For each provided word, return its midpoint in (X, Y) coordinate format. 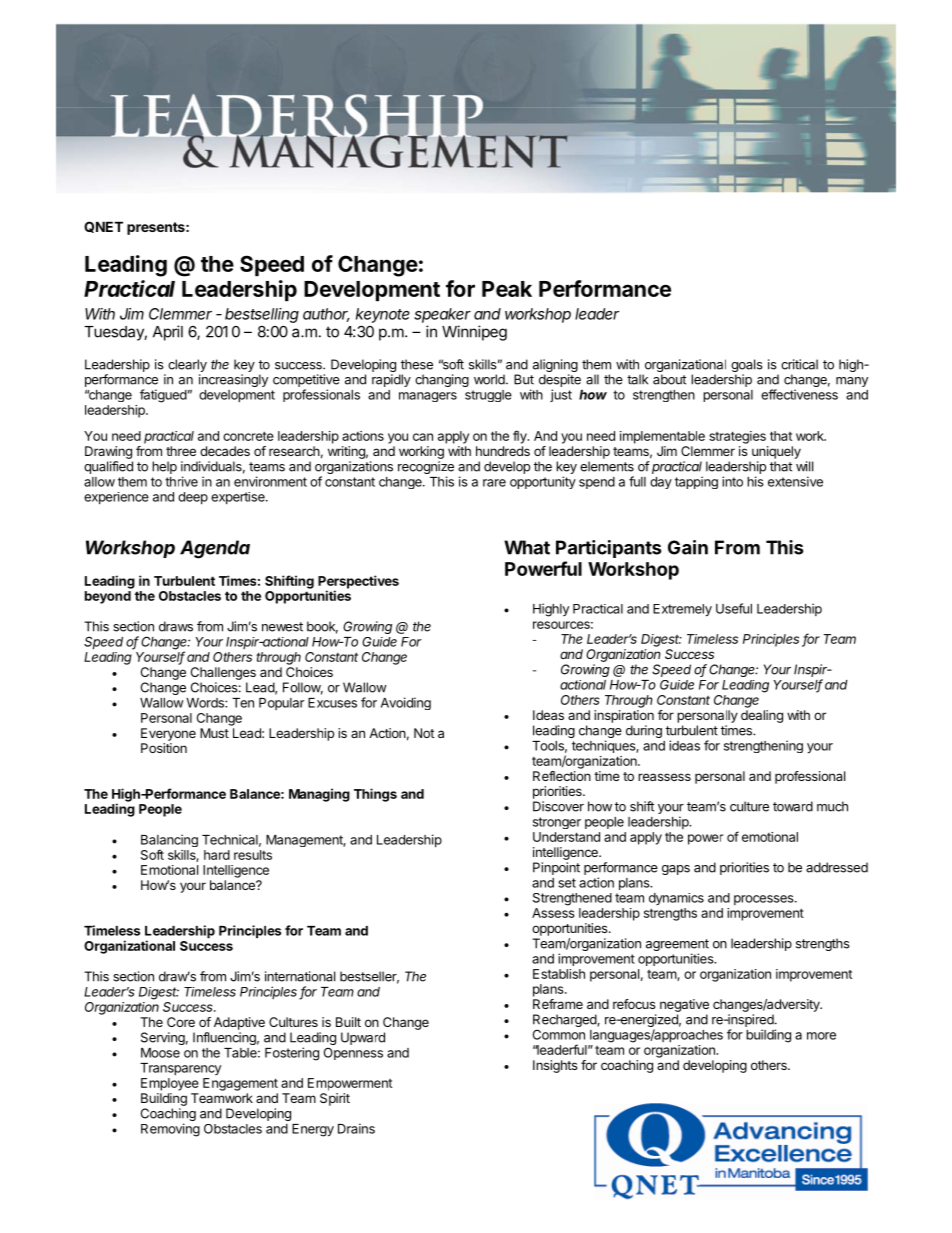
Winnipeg (474, 333)
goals (747, 367)
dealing (762, 716)
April (168, 333)
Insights (555, 1066)
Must (214, 733)
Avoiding (406, 703)
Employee (170, 1084)
